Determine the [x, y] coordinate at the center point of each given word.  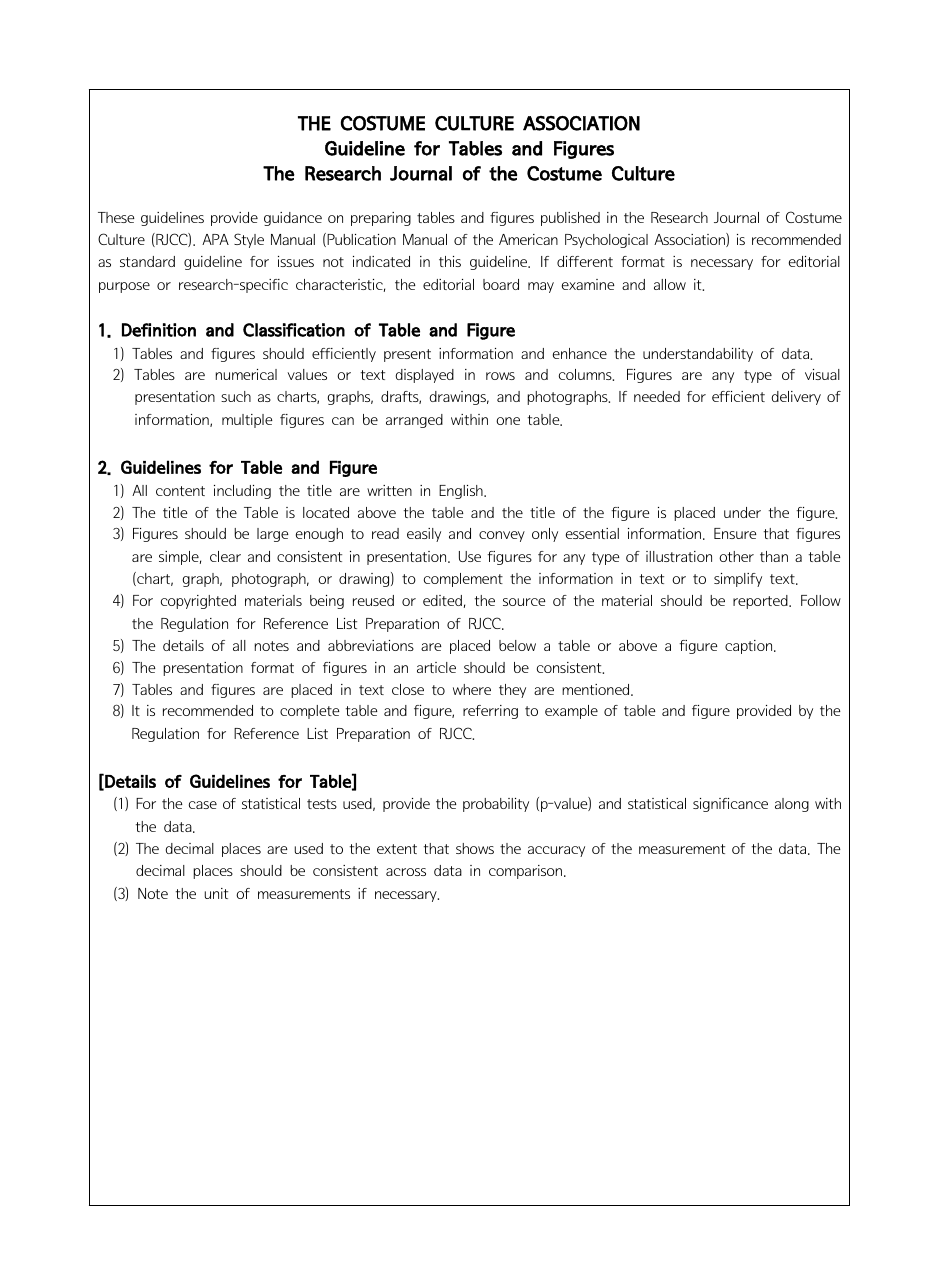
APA [215, 239]
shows [475, 848]
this [450, 261]
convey [502, 536]
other [736, 556]
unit [216, 893]
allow [670, 284]
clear [225, 556]
